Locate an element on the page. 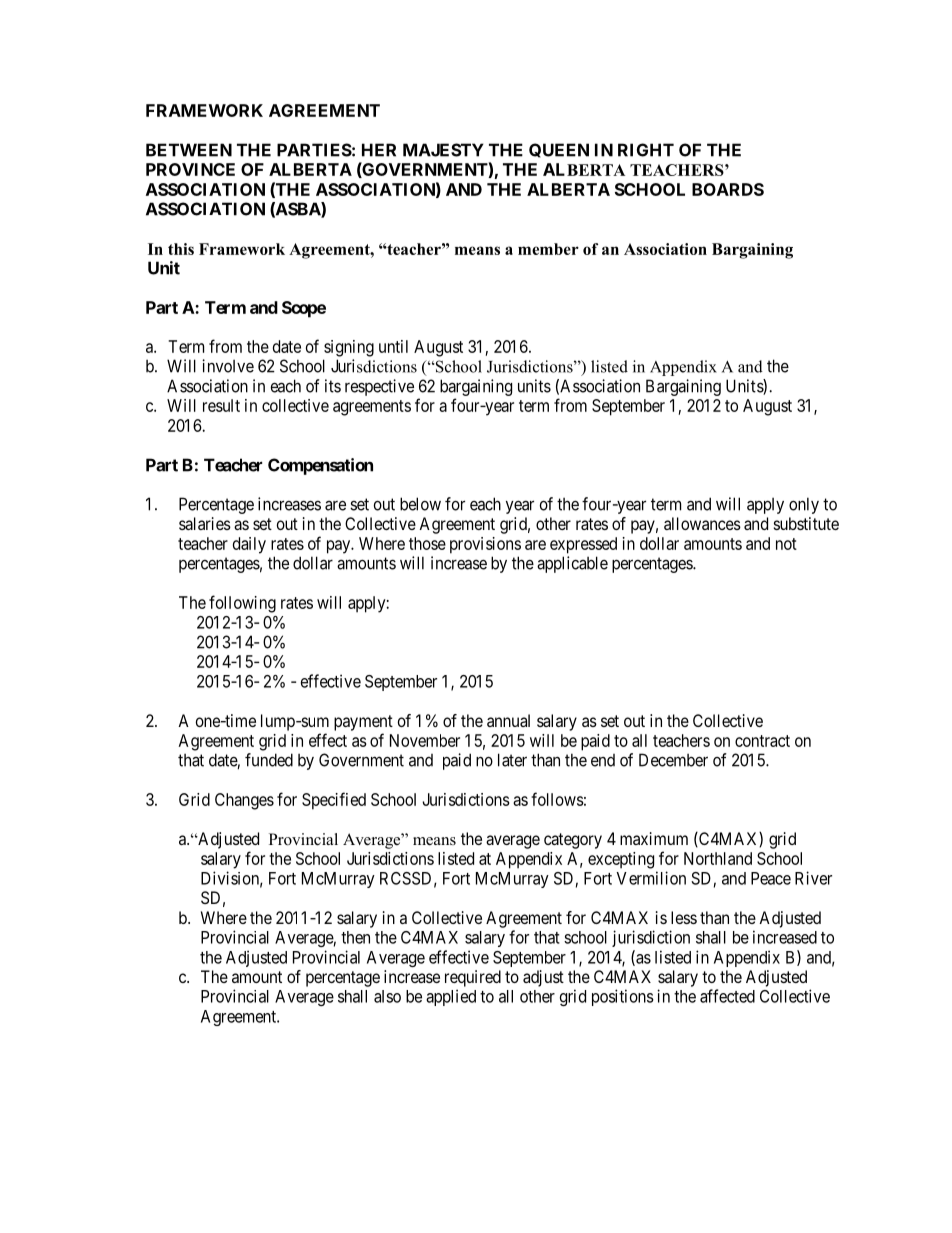  contract is located at coordinates (762, 741).
